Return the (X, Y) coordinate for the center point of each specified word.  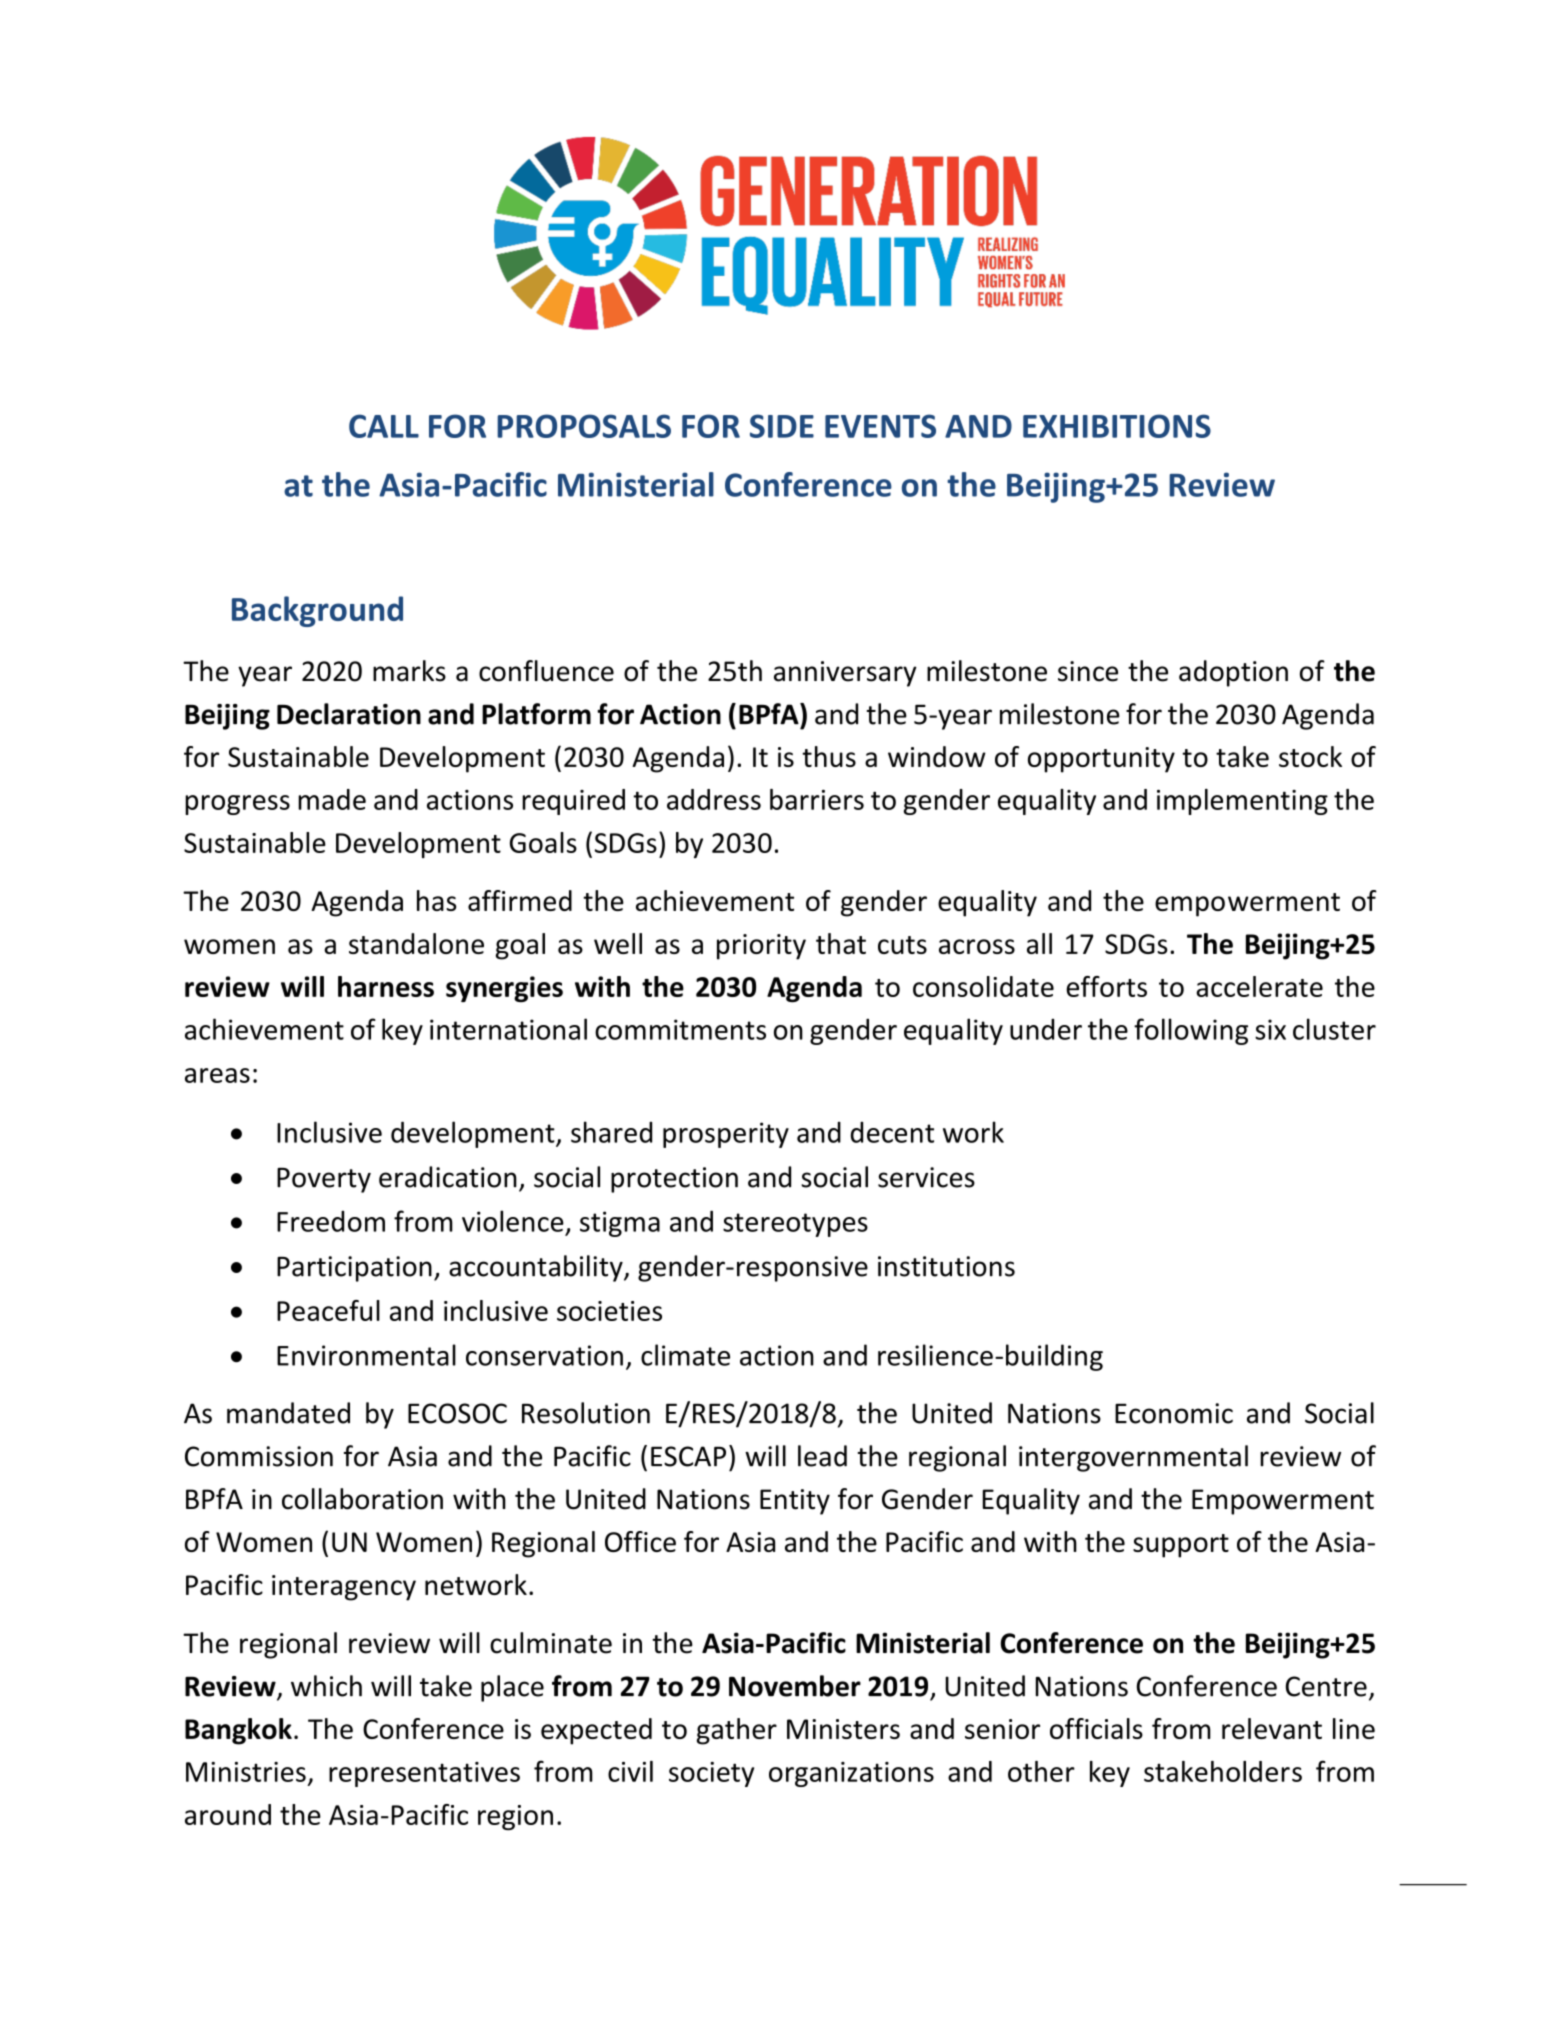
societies (609, 1311)
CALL (384, 426)
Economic (1174, 1413)
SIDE (782, 426)
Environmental (366, 1355)
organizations (851, 1774)
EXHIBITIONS (1117, 426)
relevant (1272, 1728)
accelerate (1259, 986)
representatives (424, 1774)
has (436, 900)
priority (761, 947)
